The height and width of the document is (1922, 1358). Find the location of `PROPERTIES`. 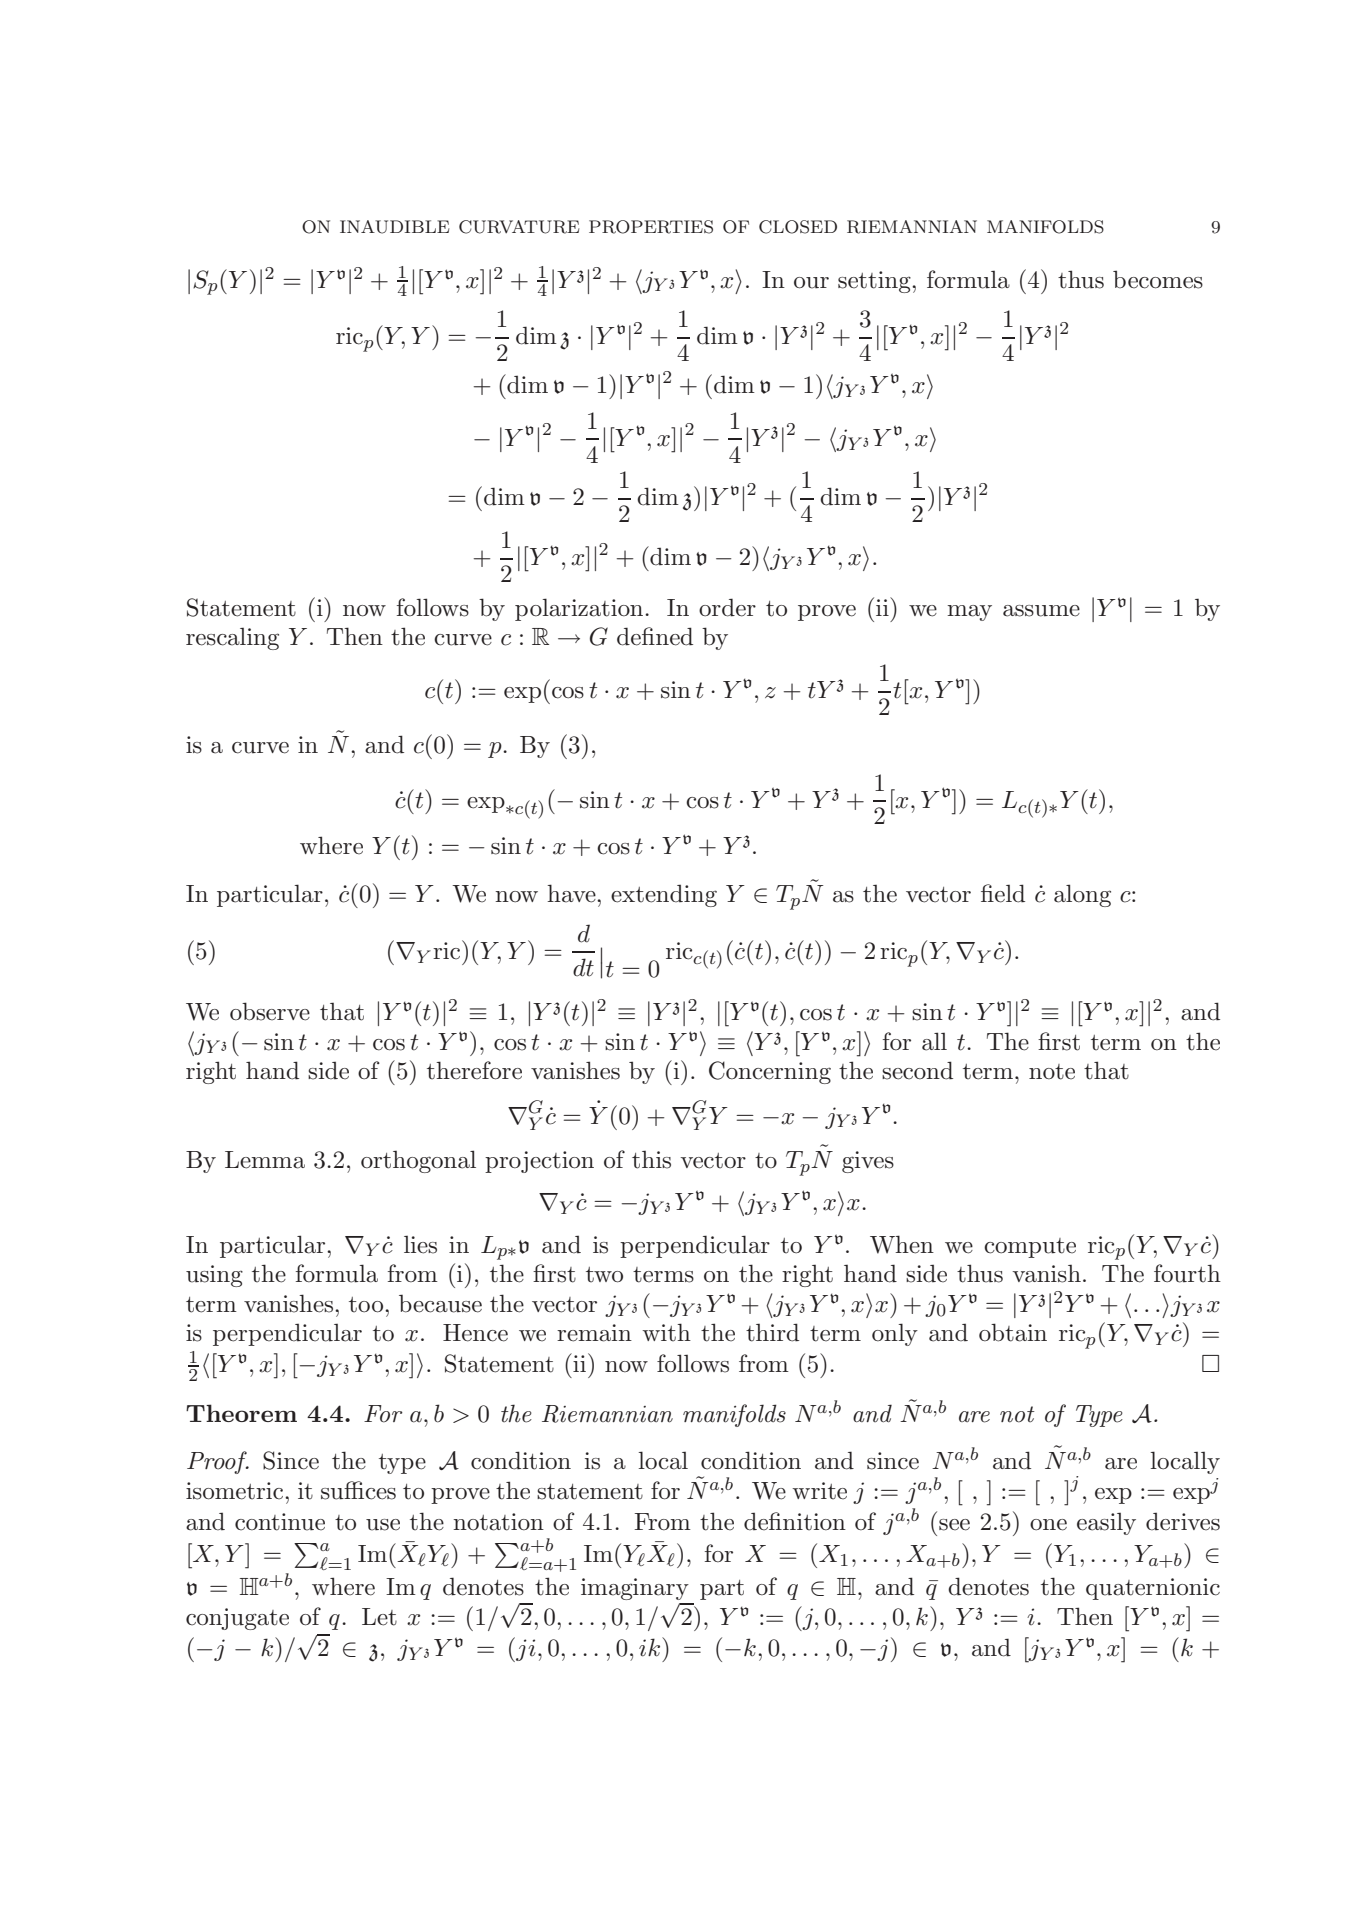

PROPERTIES is located at coordinates (651, 227).
